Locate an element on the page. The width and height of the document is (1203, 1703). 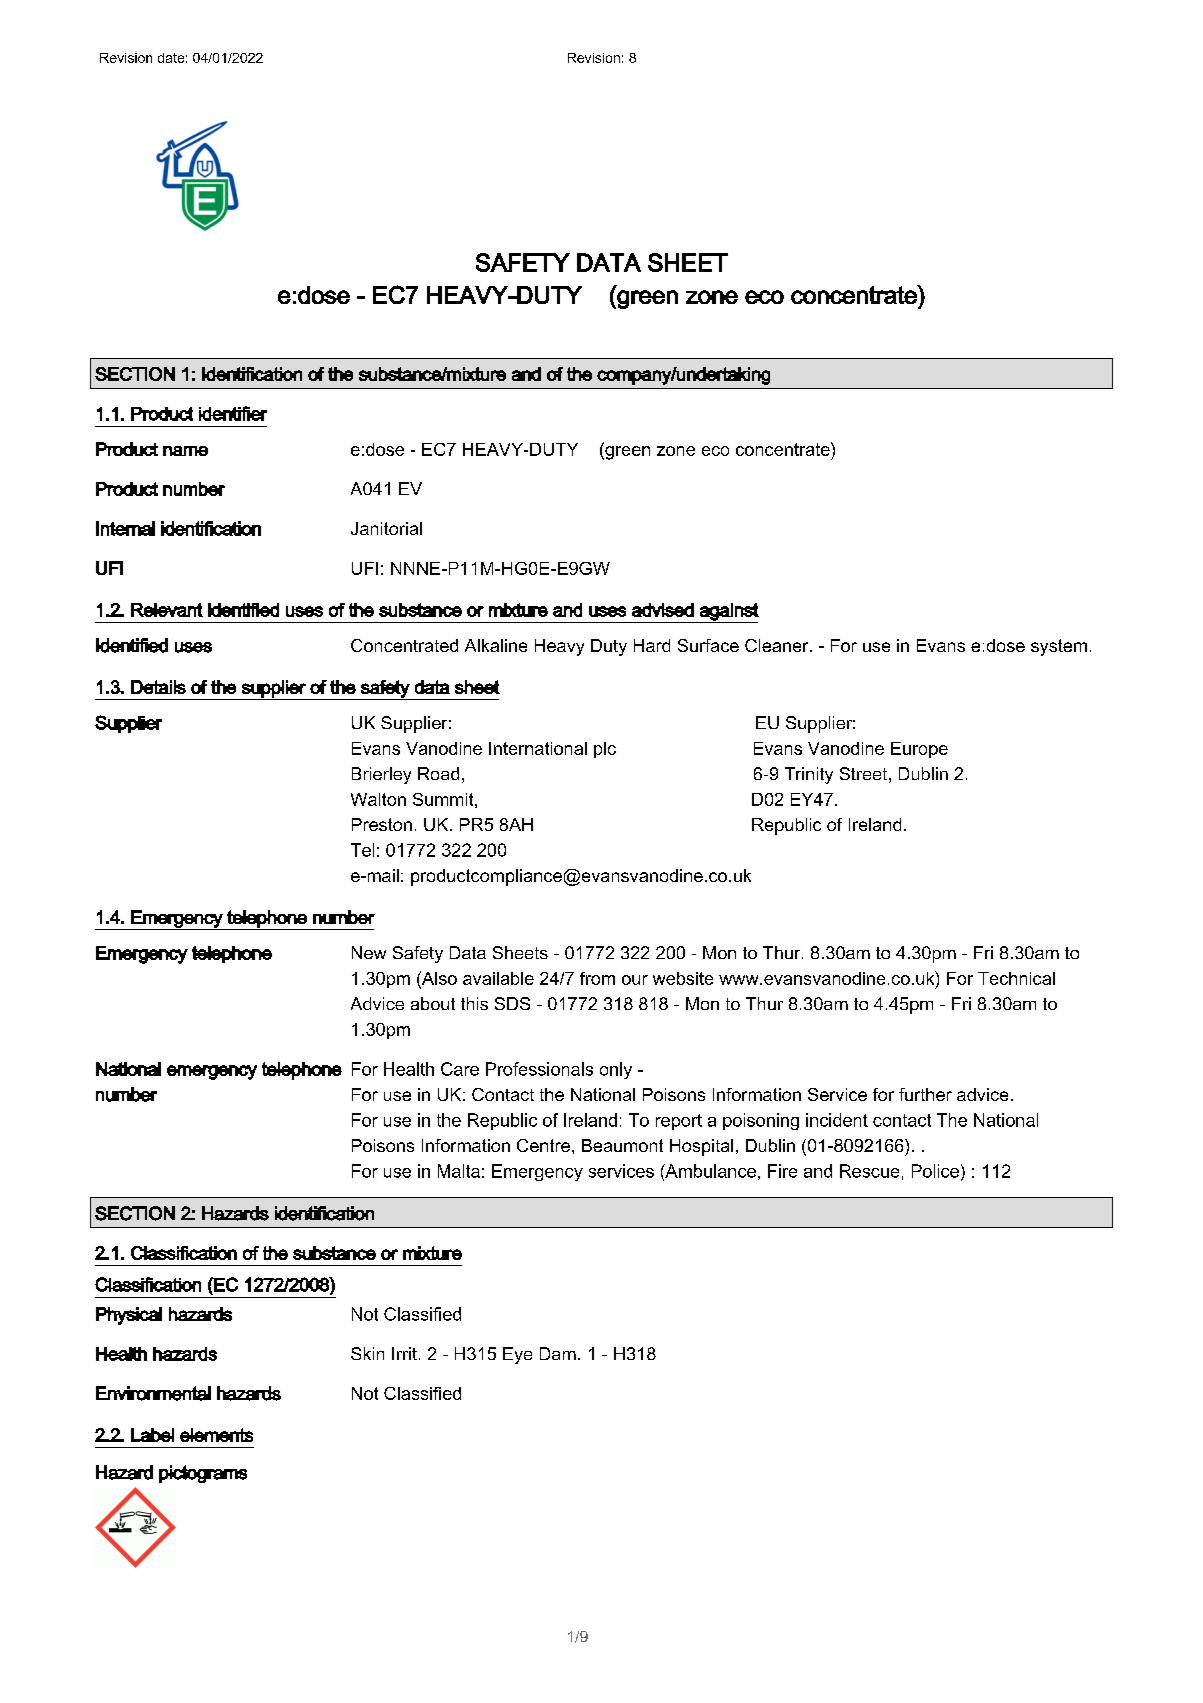
plc is located at coordinates (605, 750).
